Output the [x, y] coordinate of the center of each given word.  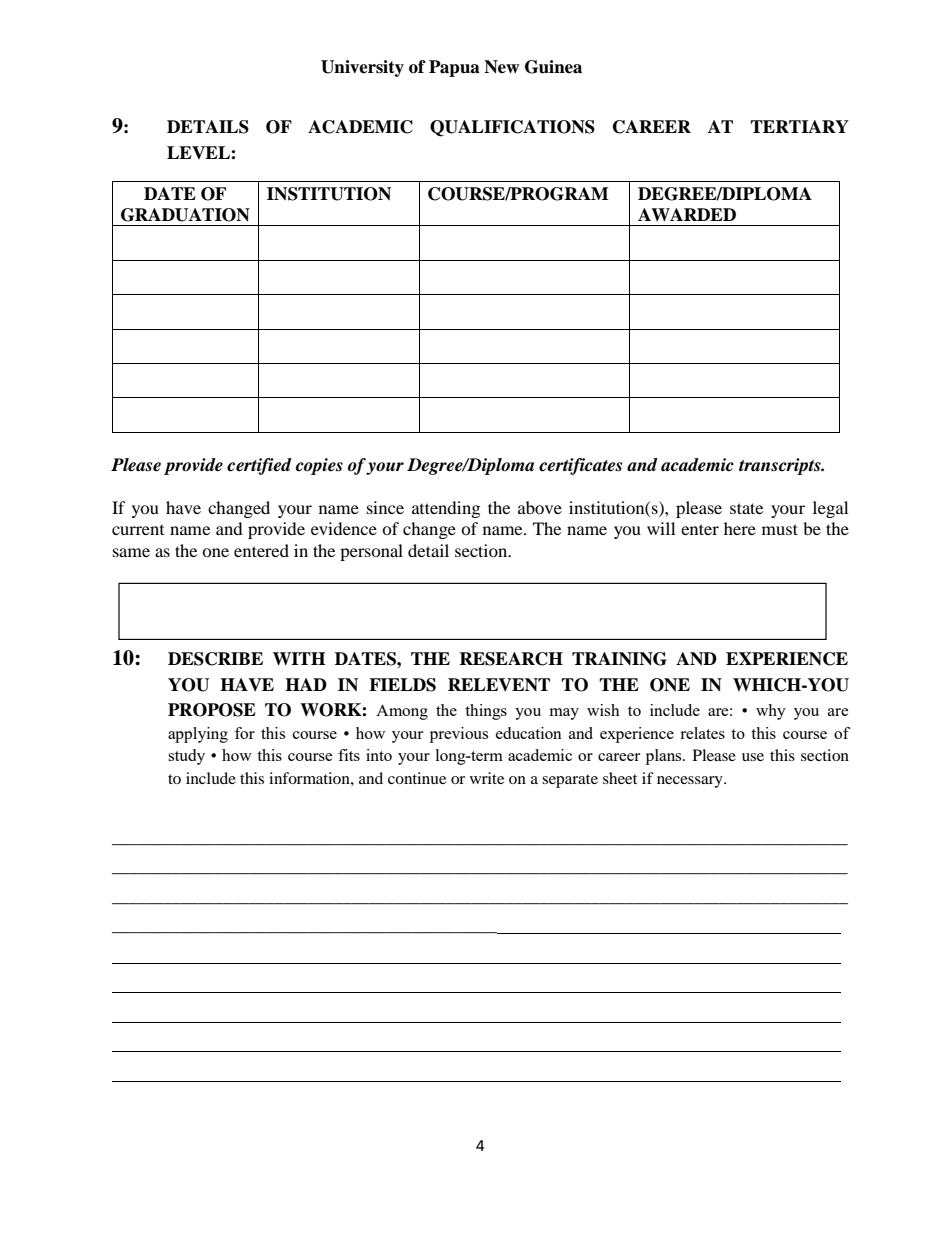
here [740, 528]
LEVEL [199, 152]
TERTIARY [799, 126]
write [487, 778]
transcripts [781, 466]
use [753, 757]
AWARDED [687, 214]
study [186, 757]
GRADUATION [185, 215]
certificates [580, 466]
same [131, 552]
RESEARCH [511, 659]
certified [259, 466]
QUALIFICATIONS [512, 128]
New [501, 67]
